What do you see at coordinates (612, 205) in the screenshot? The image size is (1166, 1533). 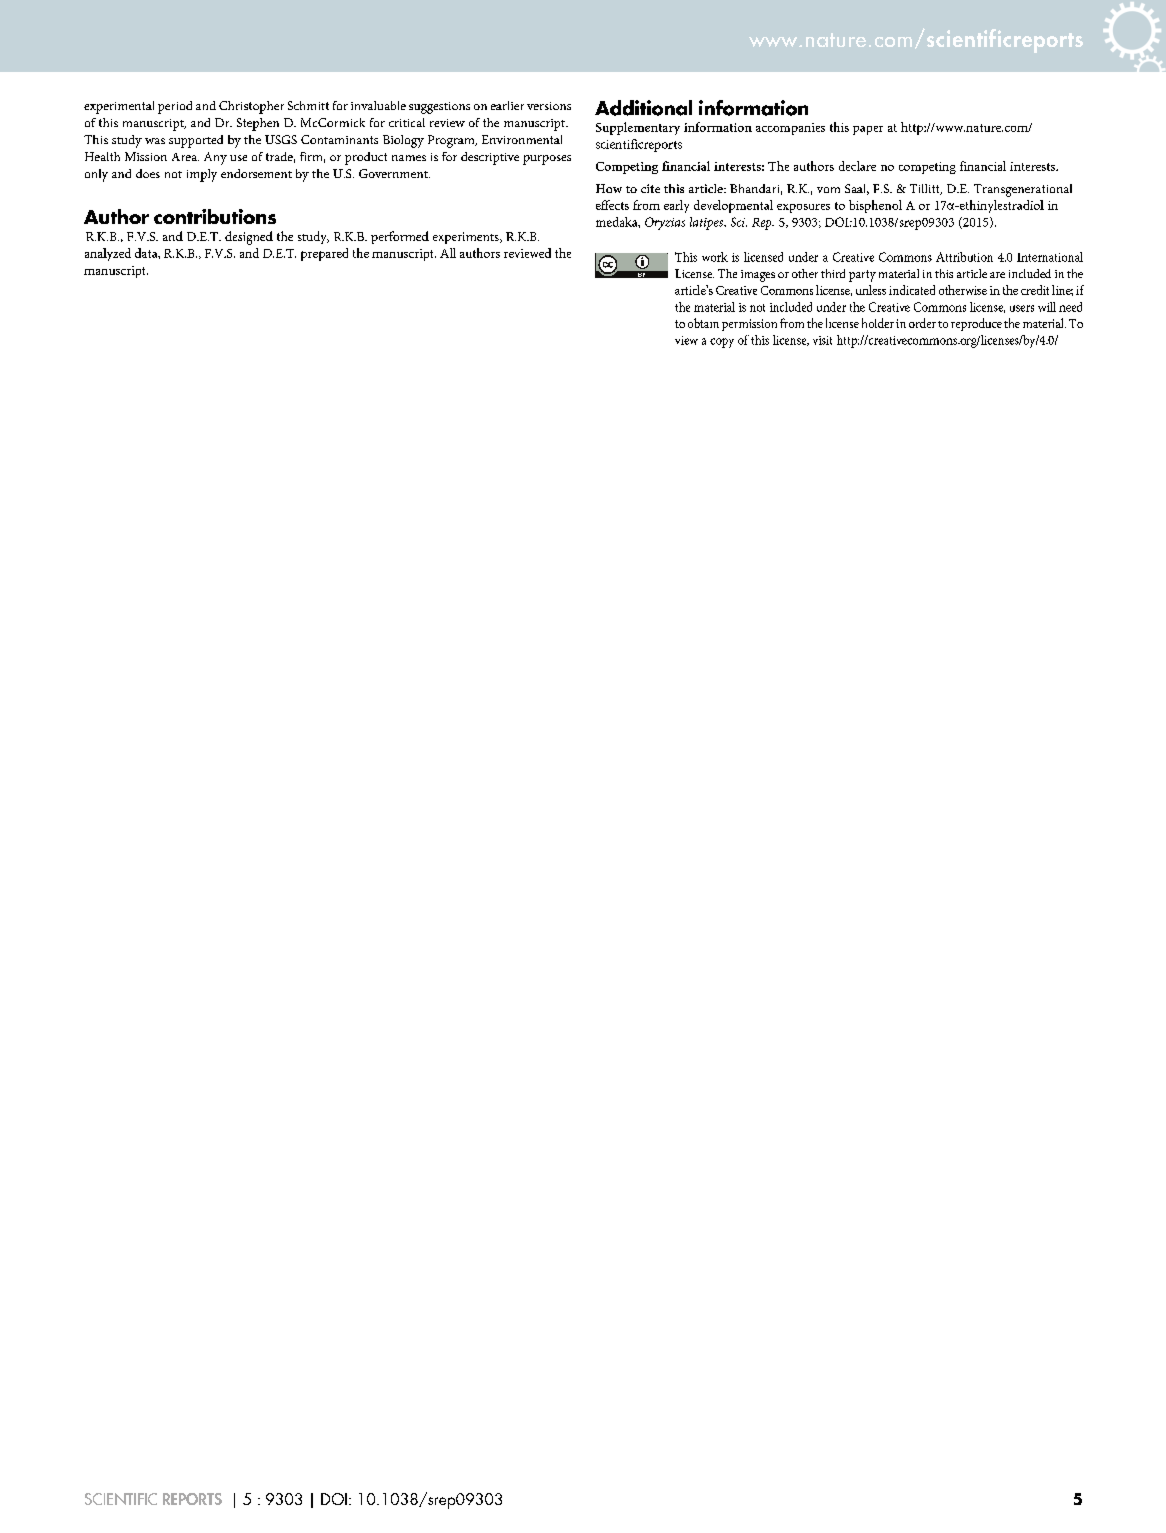 I see `effects` at bounding box center [612, 205].
